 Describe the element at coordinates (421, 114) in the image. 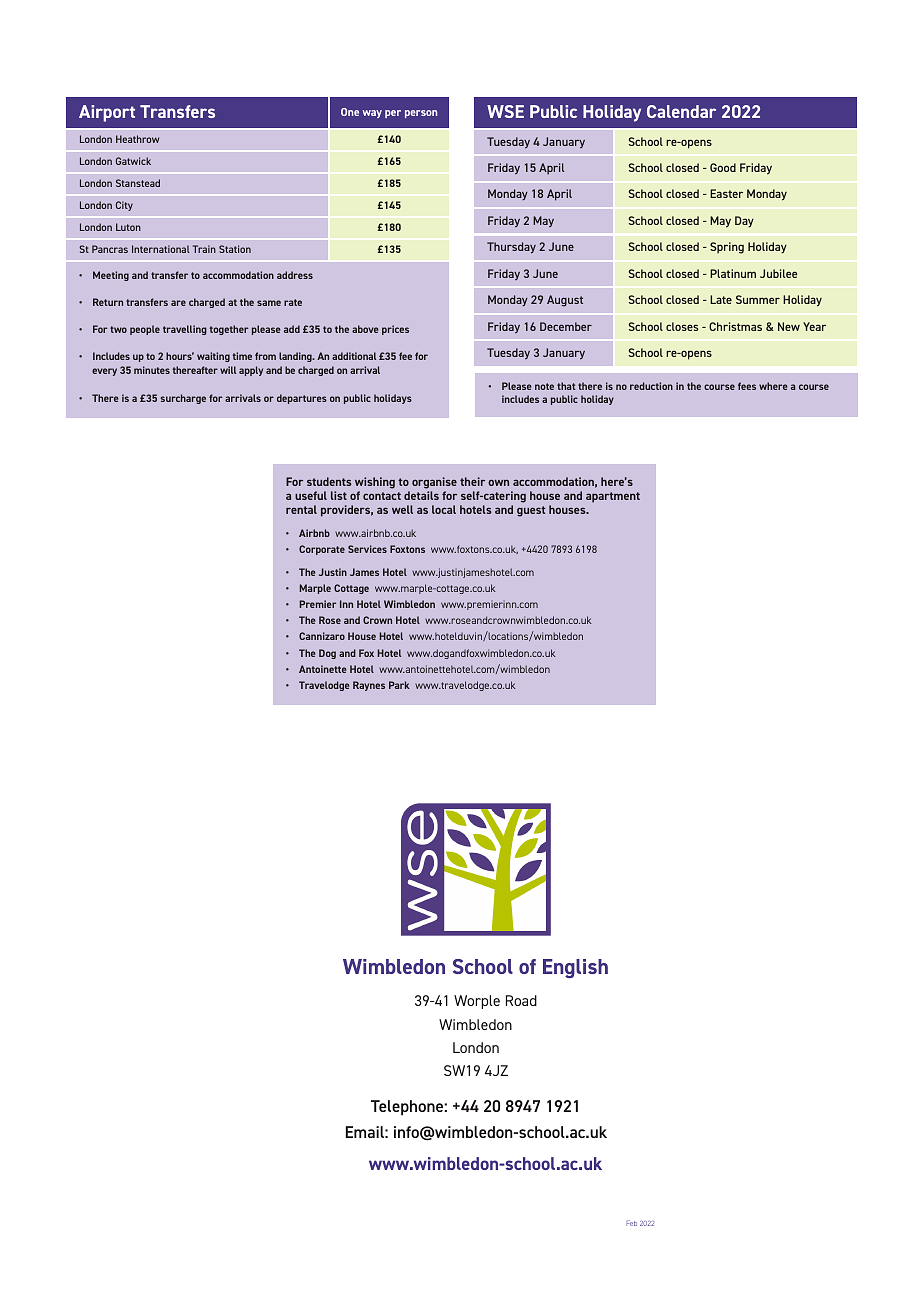

I see `person` at that location.
